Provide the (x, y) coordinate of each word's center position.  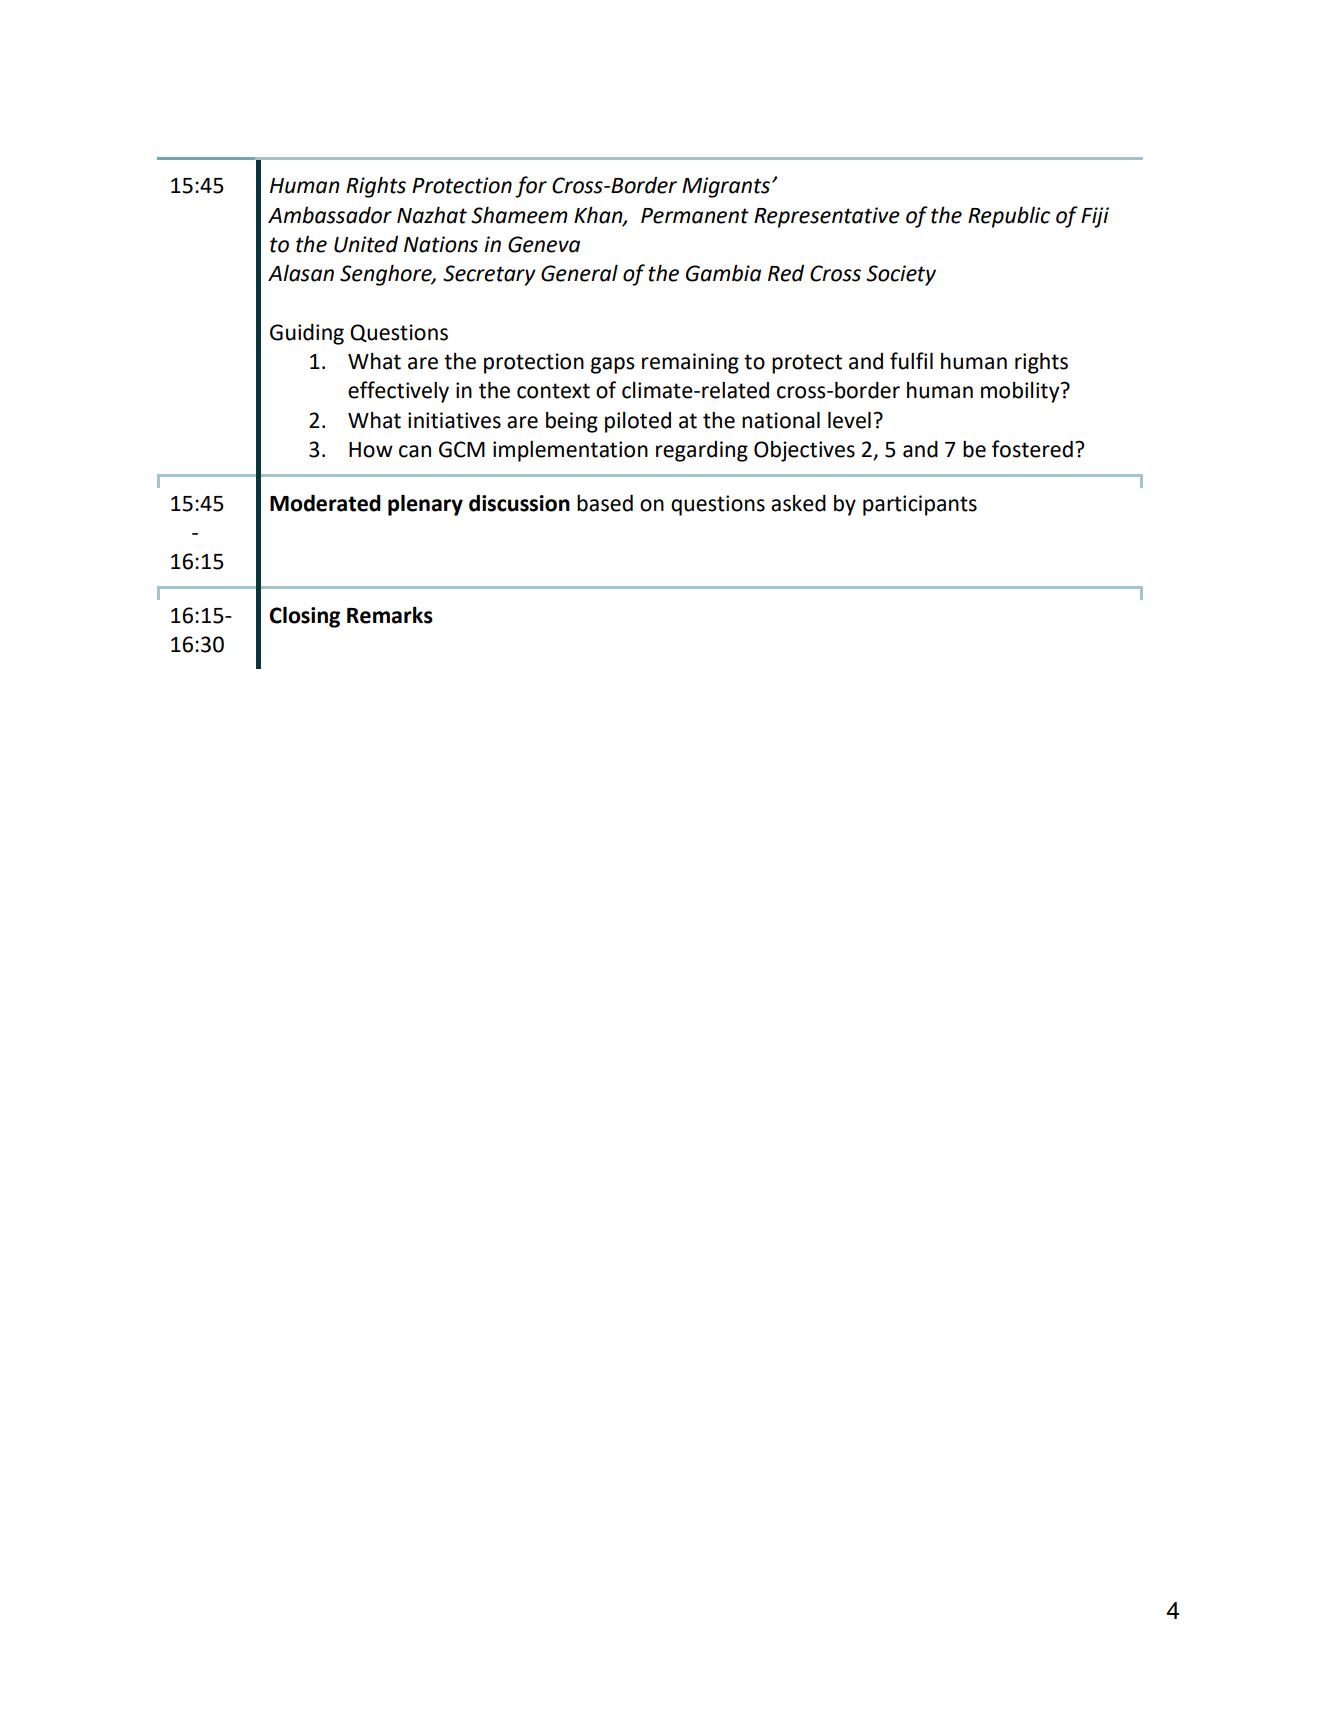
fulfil (911, 361)
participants (920, 505)
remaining (690, 363)
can (415, 451)
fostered (1032, 449)
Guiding (307, 334)
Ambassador (330, 215)
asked (798, 503)
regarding (702, 451)
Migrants (727, 187)
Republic (1009, 217)
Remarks (390, 615)
